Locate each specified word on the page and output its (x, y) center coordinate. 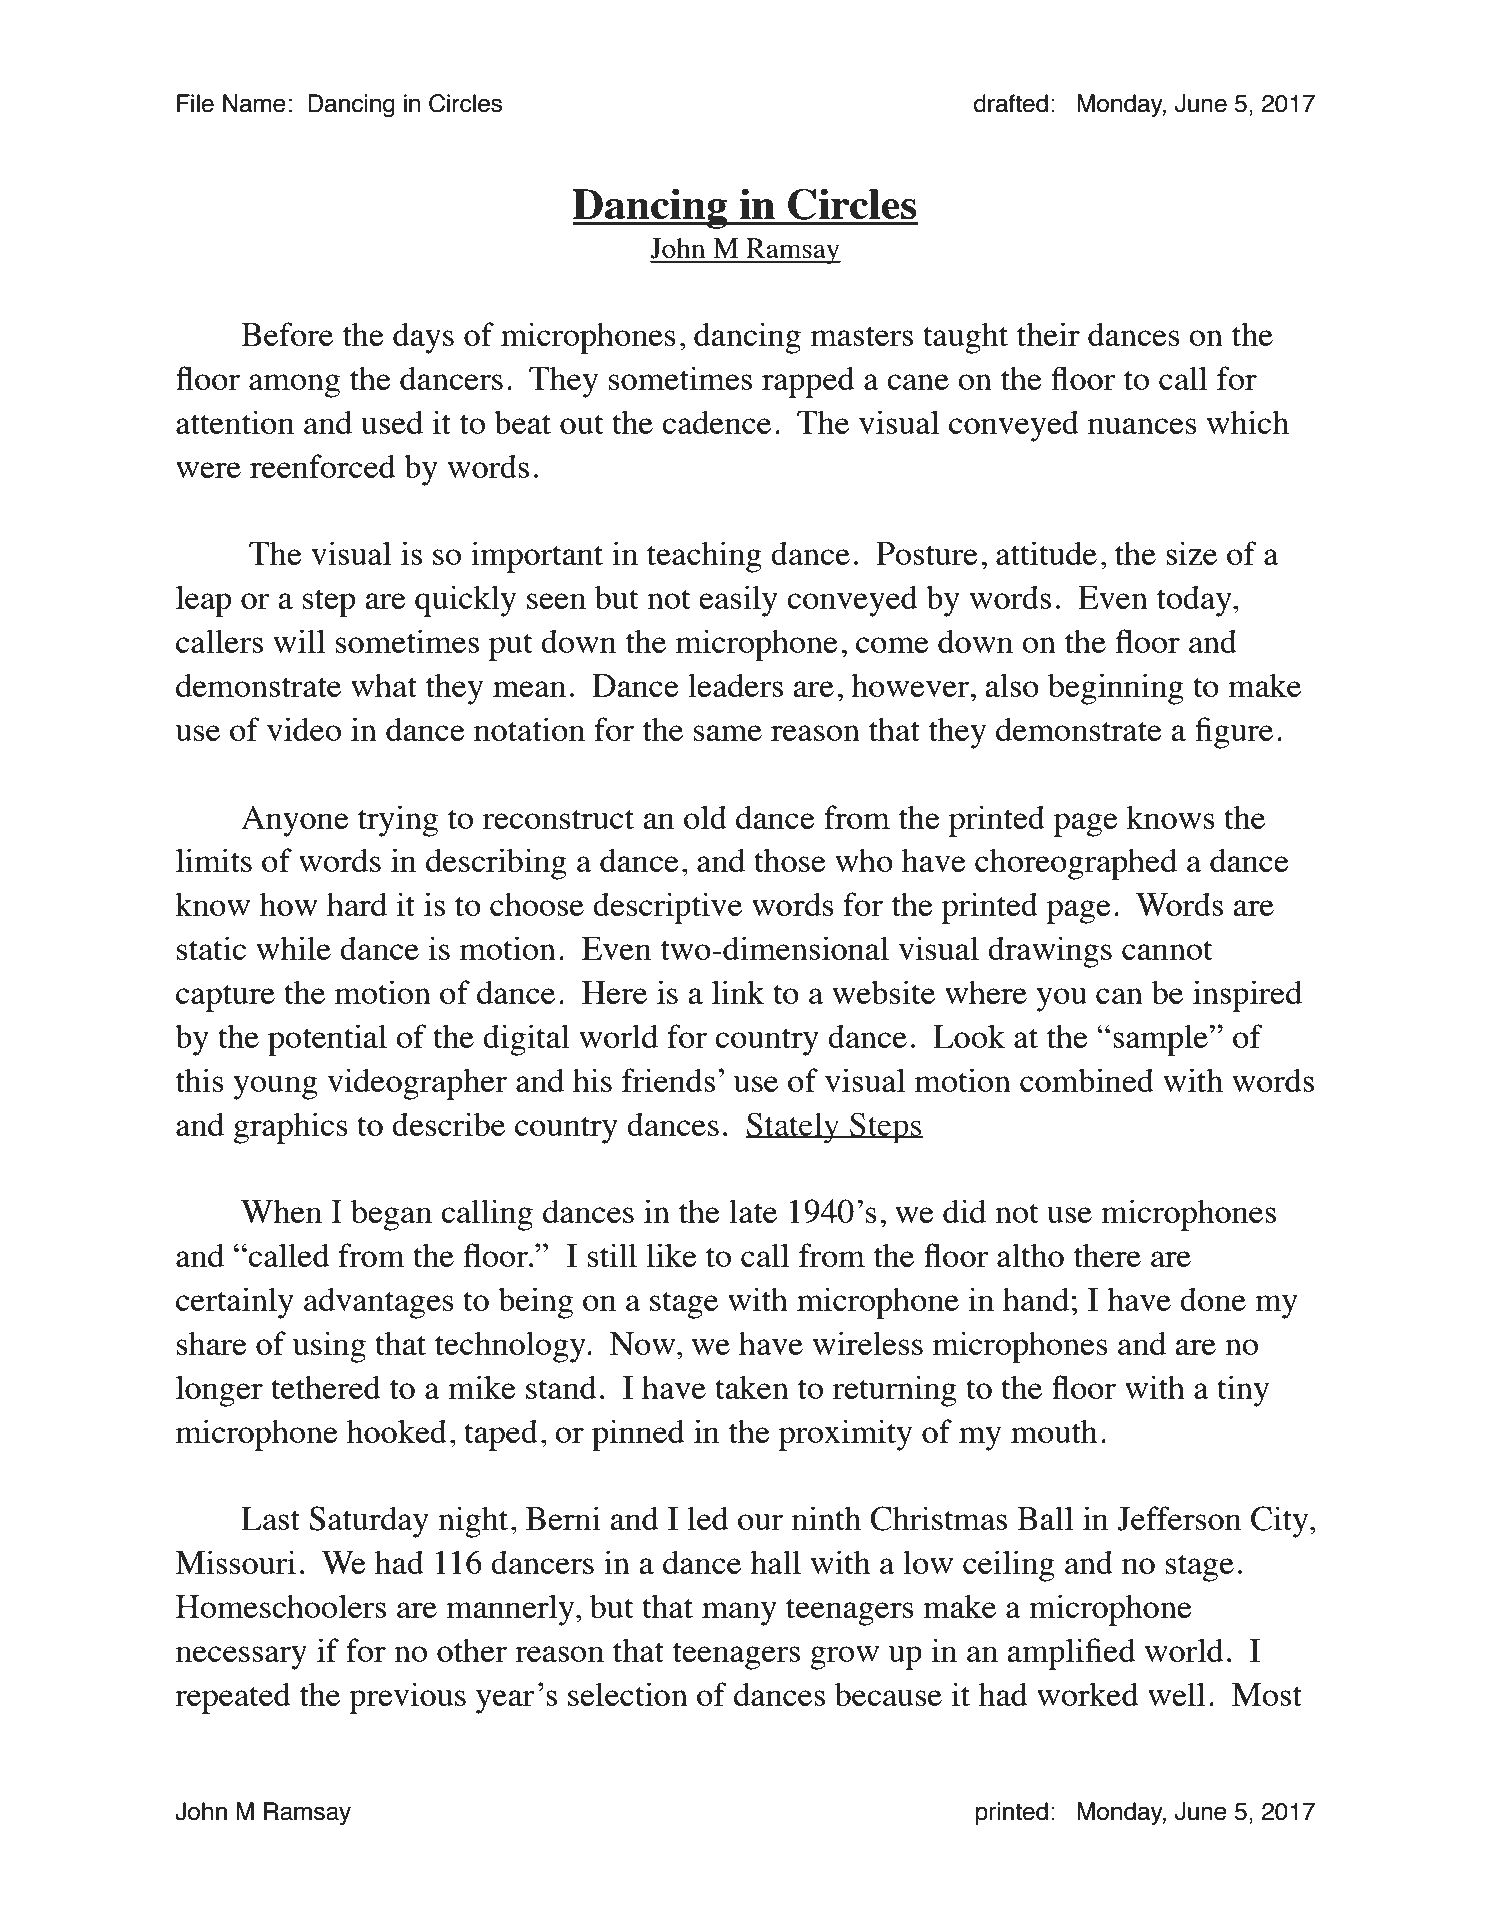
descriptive (667, 908)
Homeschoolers (281, 1606)
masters (862, 336)
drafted (1011, 103)
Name (254, 103)
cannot (1167, 950)
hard (357, 904)
